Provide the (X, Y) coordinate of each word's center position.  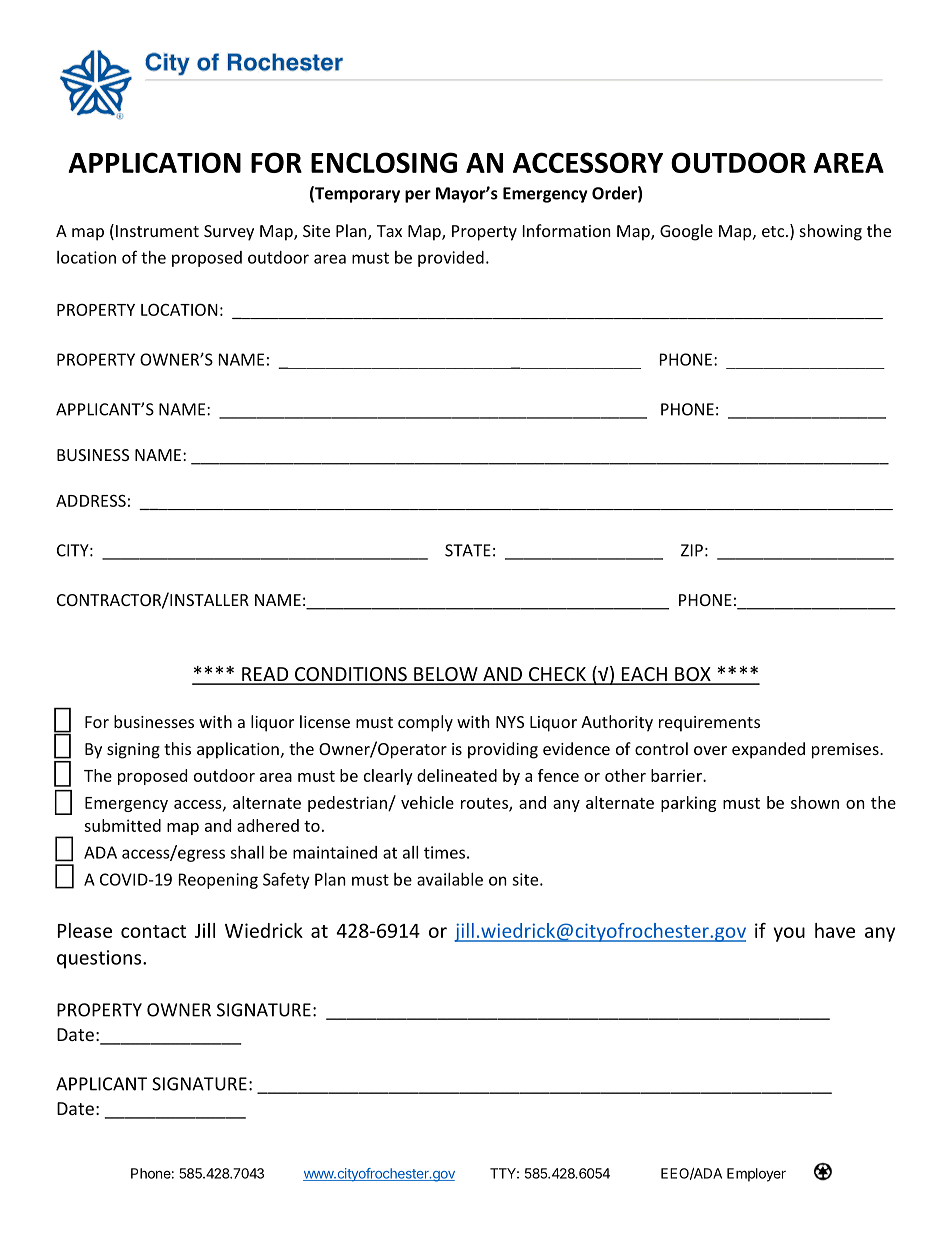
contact (153, 931)
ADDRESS (91, 500)
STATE (468, 550)
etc (773, 231)
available (450, 879)
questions (100, 959)
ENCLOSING (384, 162)
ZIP (692, 550)
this (177, 748)
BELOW (446, 675)
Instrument (157, 231)
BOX (693, 675)
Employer (756, 1175)
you (789, 934)
